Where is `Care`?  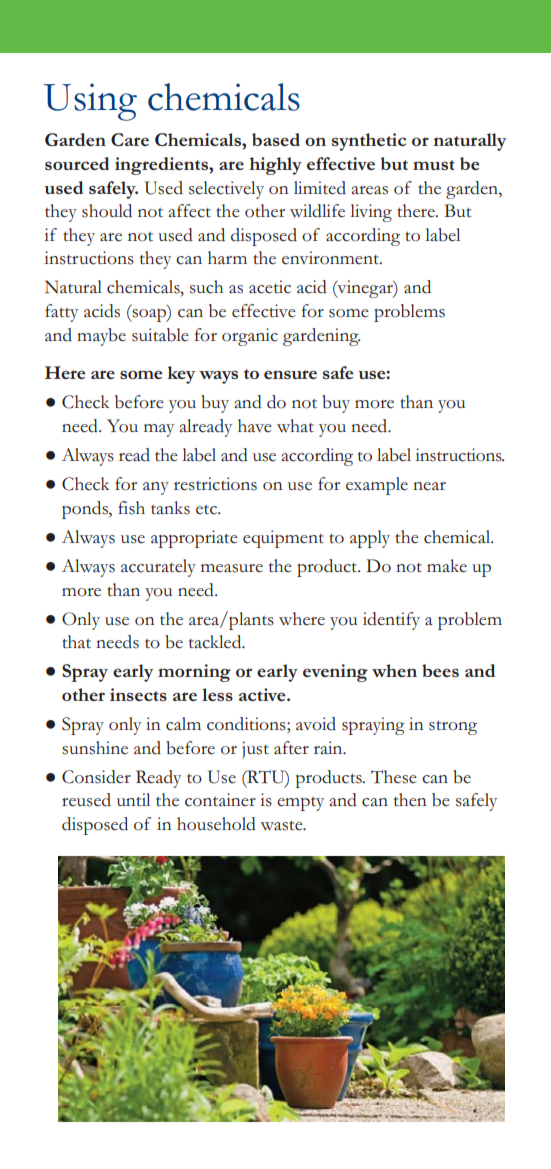 Care is located at coordinates (130, 139).
